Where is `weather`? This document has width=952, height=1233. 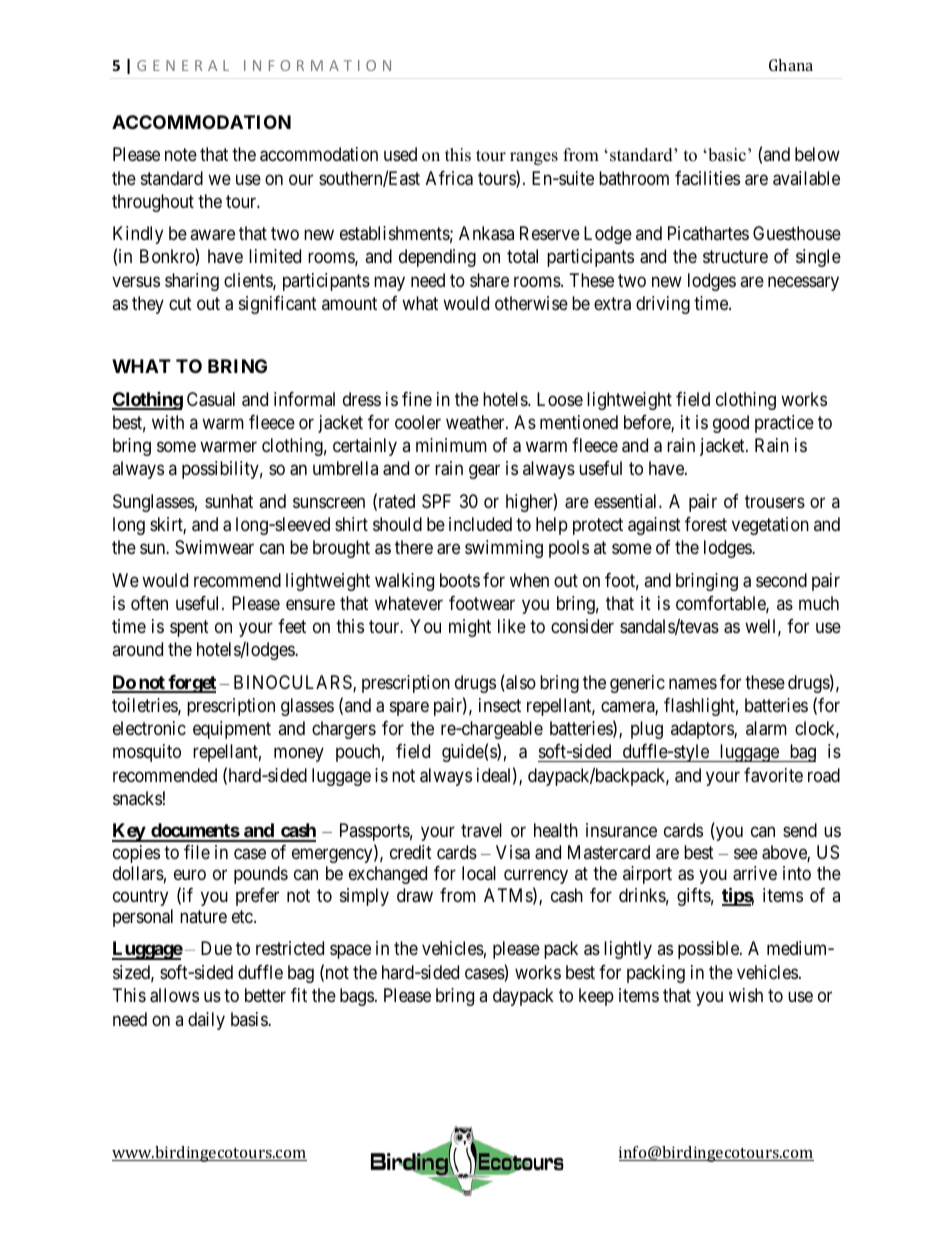
weather is located at coordinates (476, 422).
